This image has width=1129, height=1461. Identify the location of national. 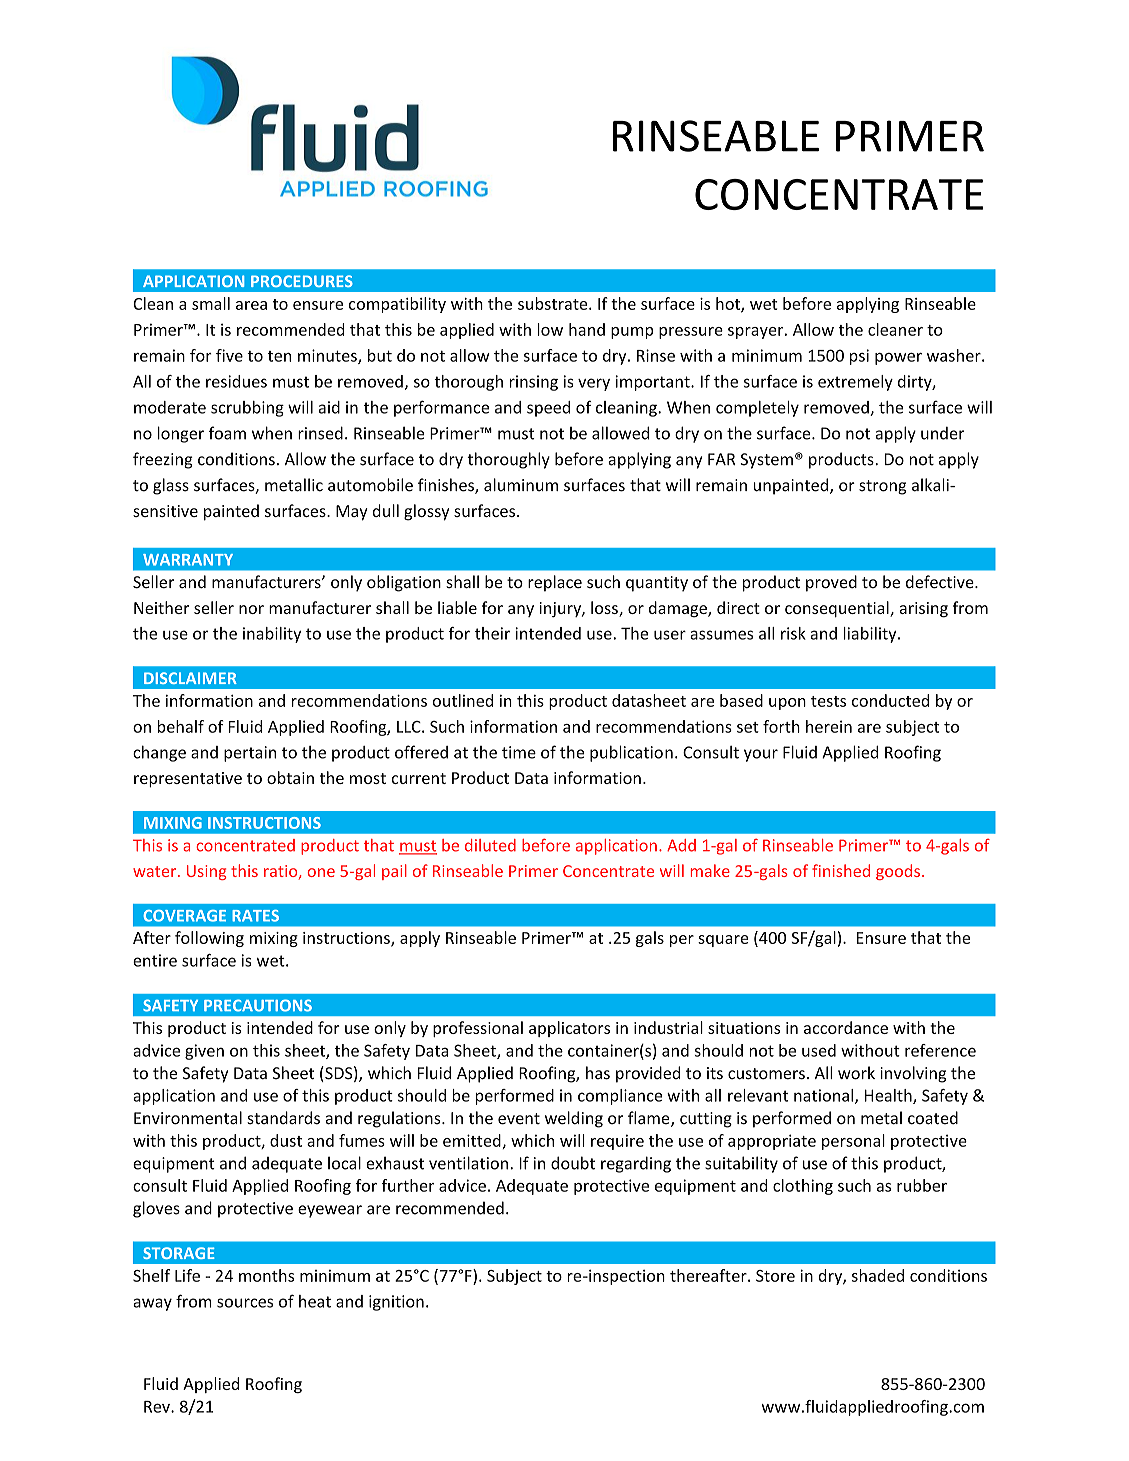
(825, 1096).
